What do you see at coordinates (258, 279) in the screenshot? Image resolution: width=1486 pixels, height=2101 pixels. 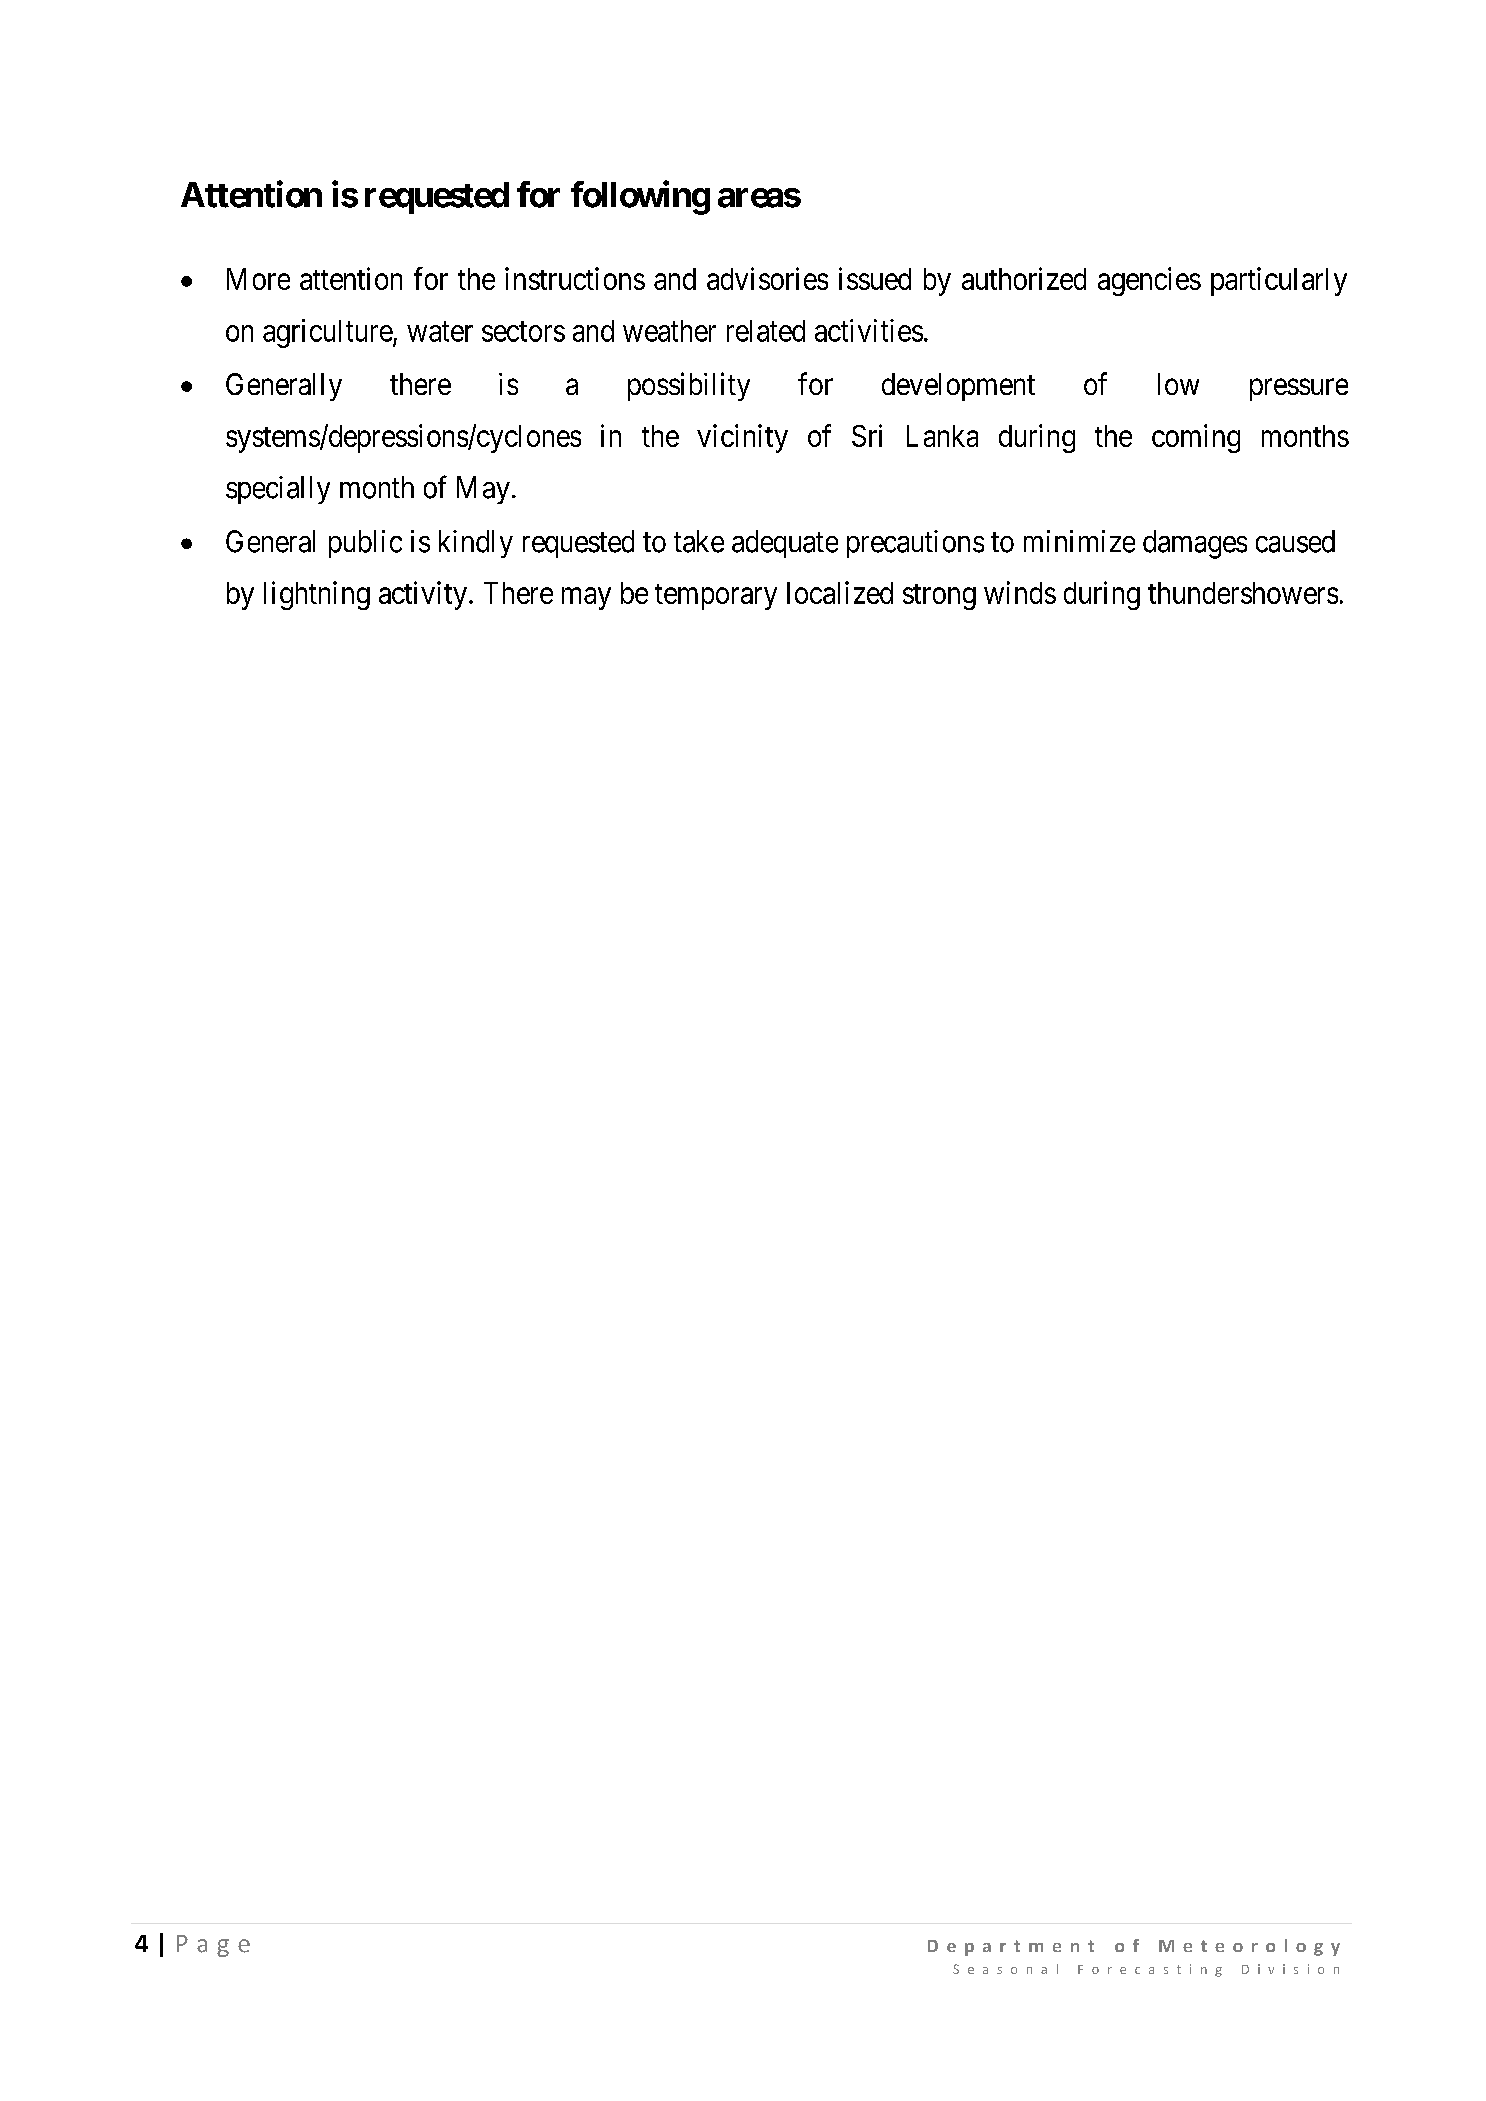 I see `More` at bounding box center [258, 279].
